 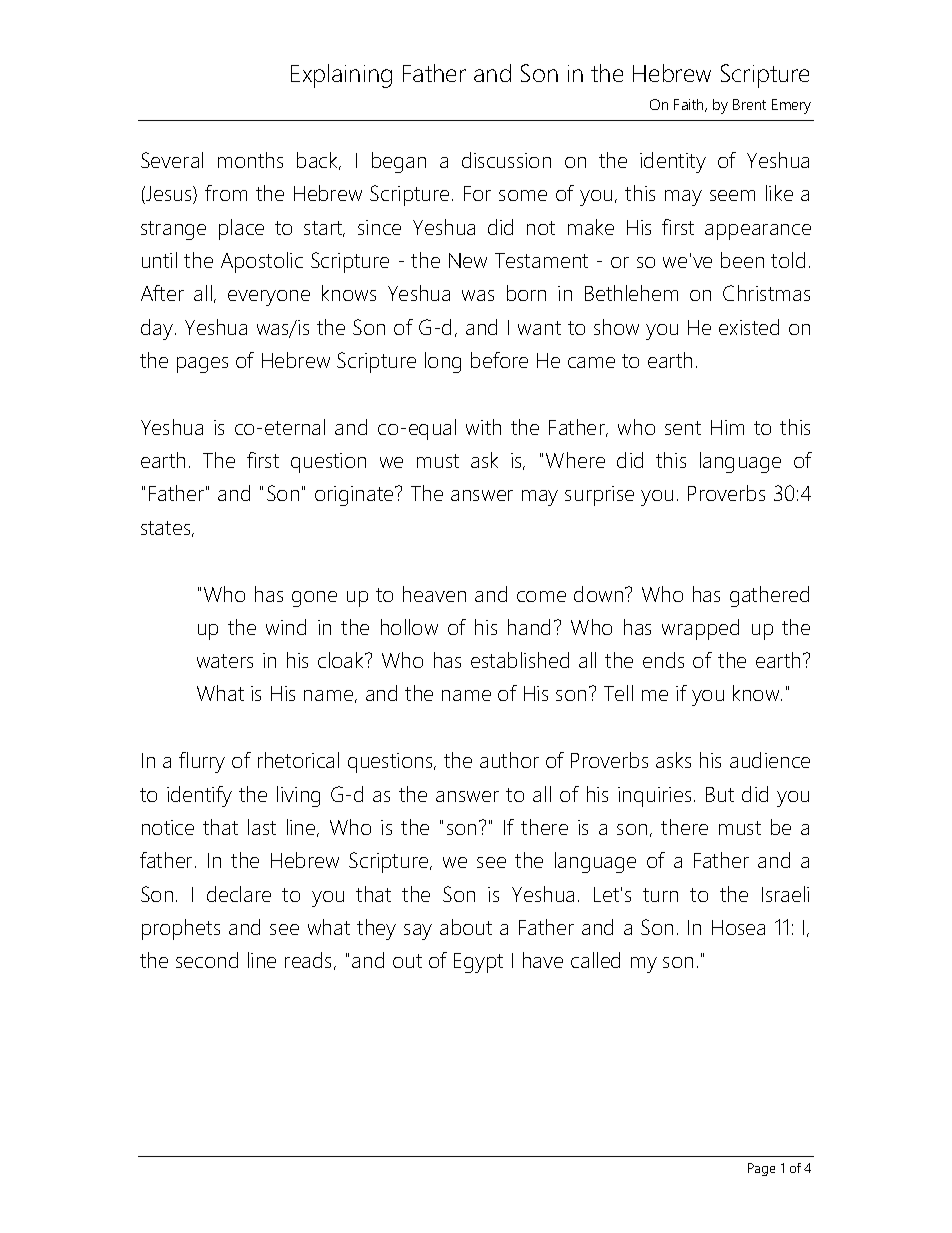 I want to click on Hosea, so click(x=738, y=927).
